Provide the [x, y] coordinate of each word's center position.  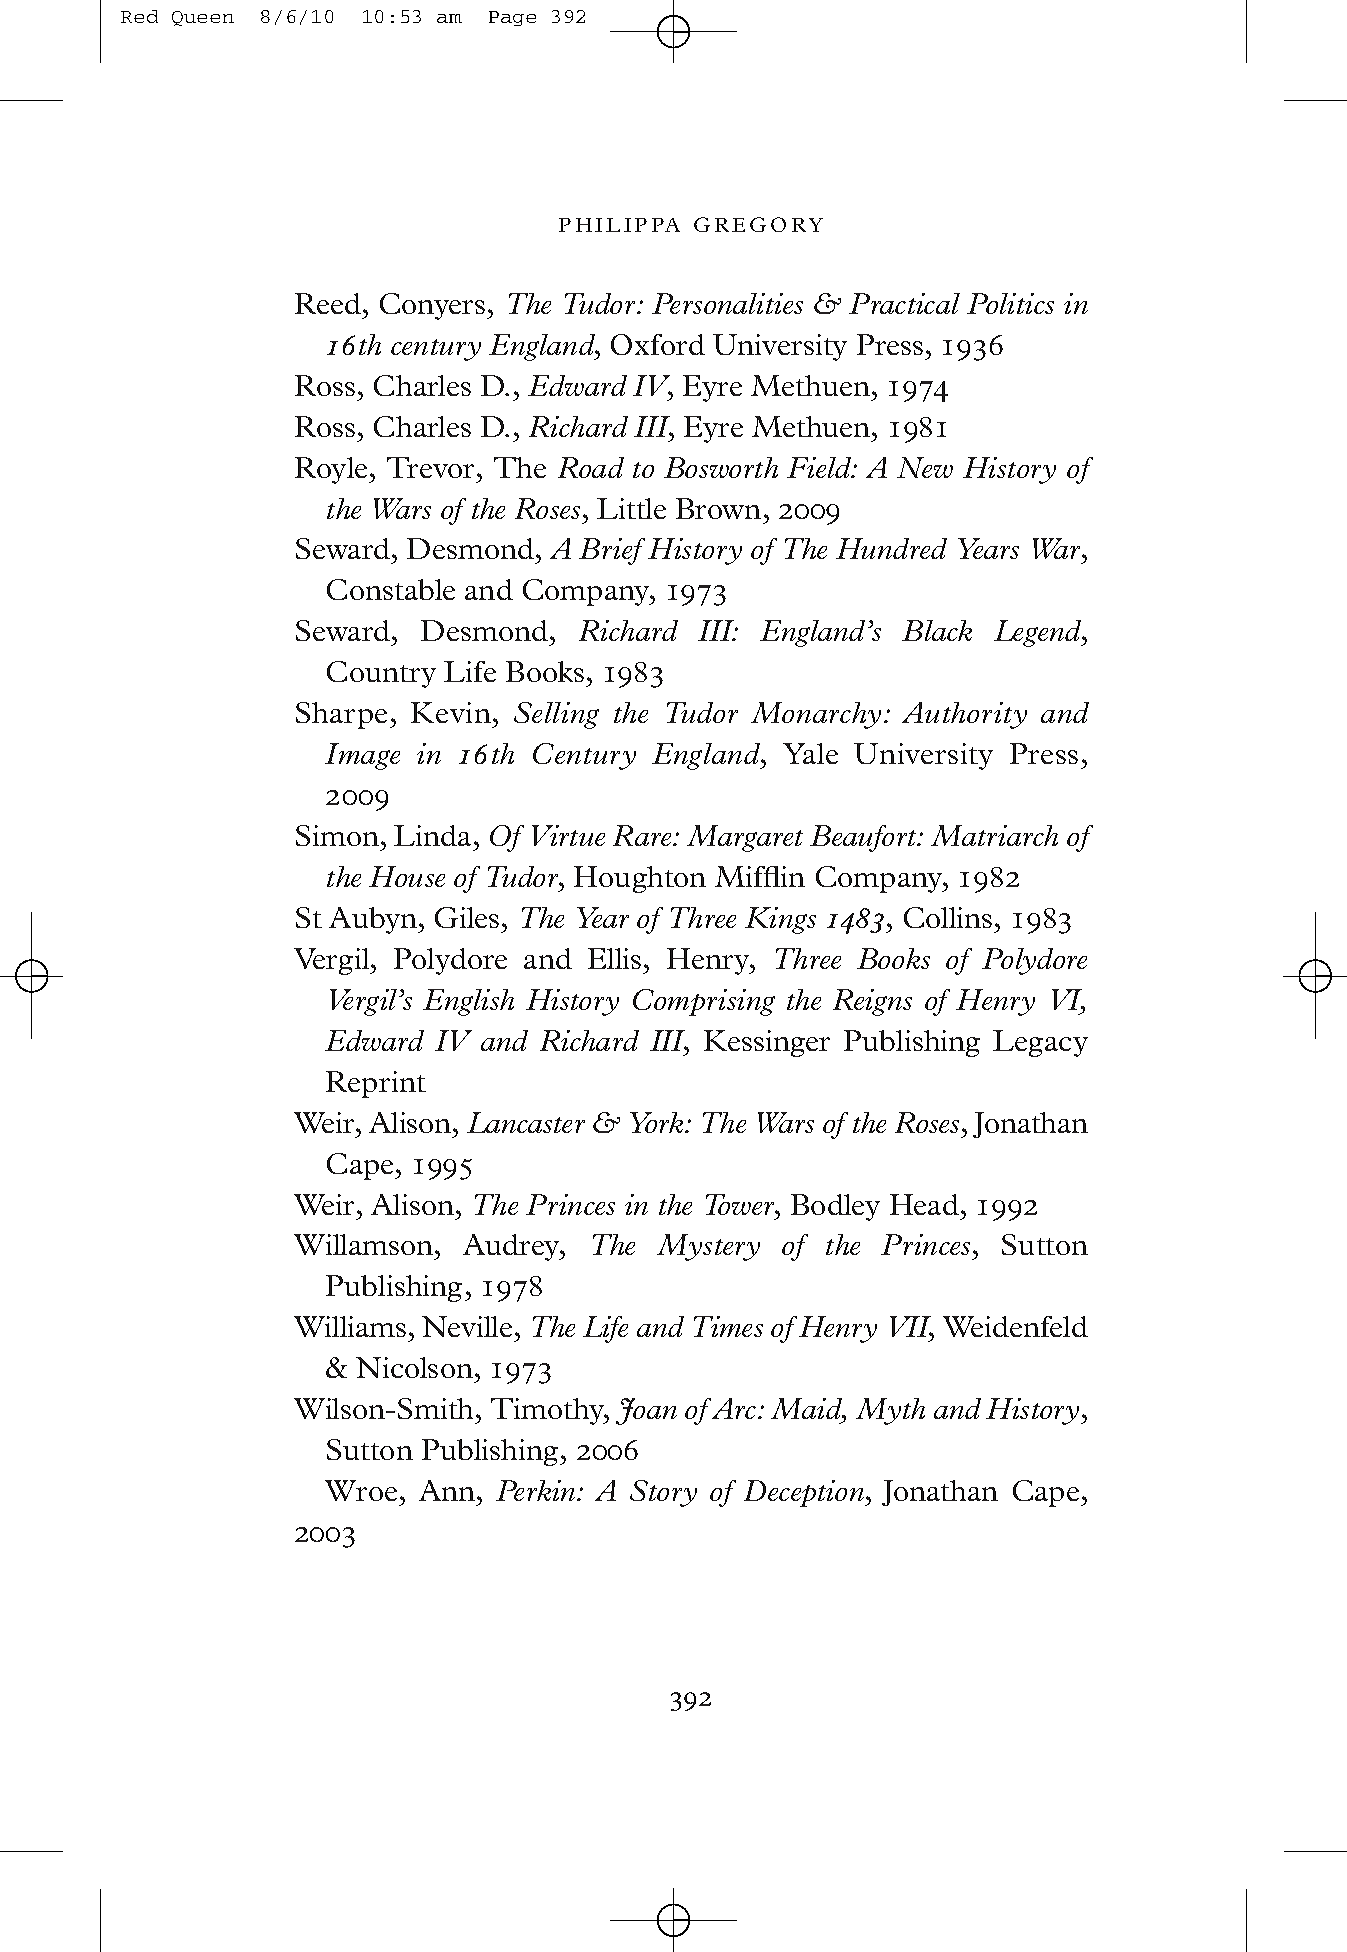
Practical [904, 303]
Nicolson [414, 1367]
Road [591, 467]
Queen [203, 18]
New [925, 467]
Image [362, 756]
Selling [556, 715]
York [658, 1122]
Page [512, 18]
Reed [328, 303]
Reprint [376, 1084]
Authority [964, 715]
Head [924, 1204]
